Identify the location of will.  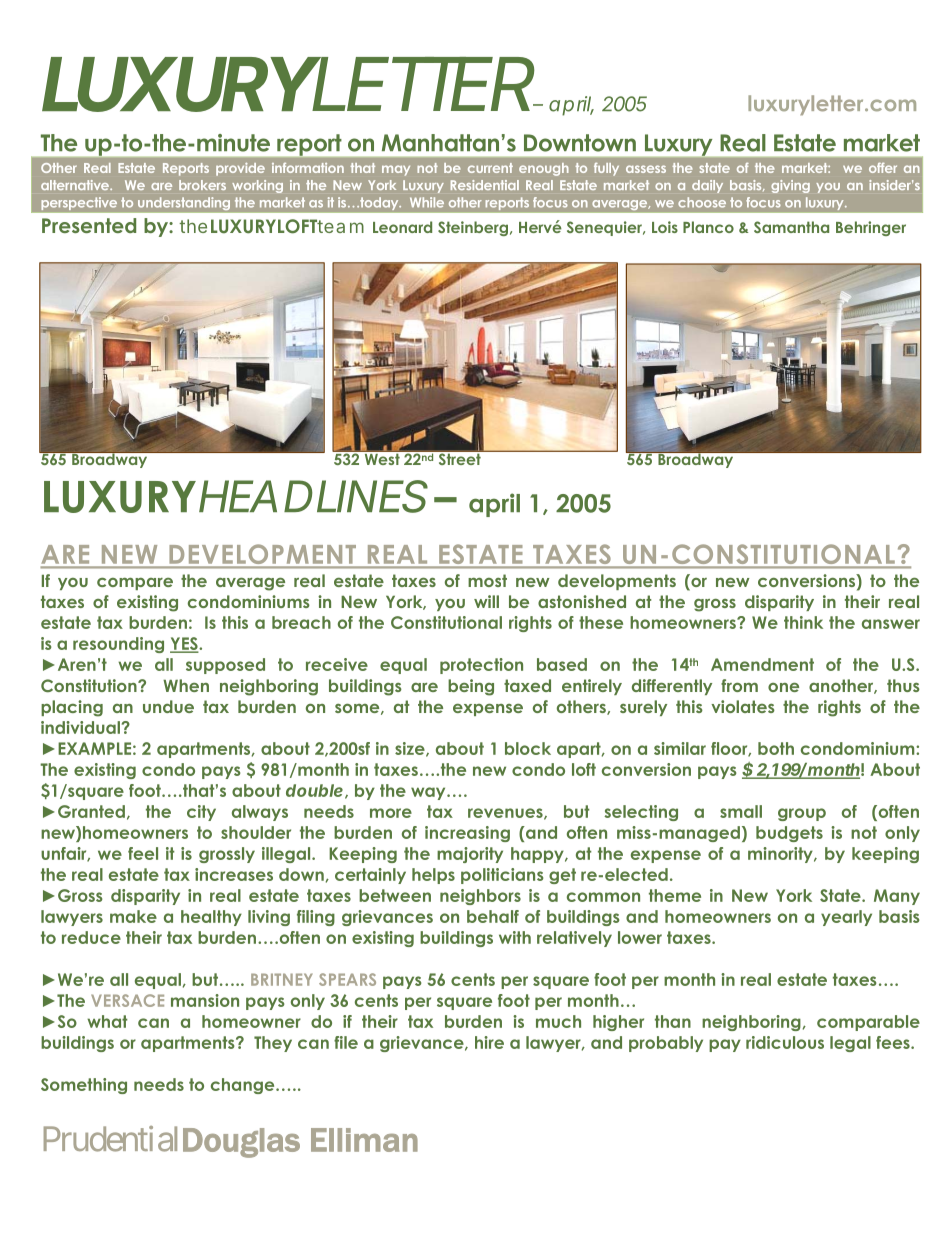
(486, 601).
